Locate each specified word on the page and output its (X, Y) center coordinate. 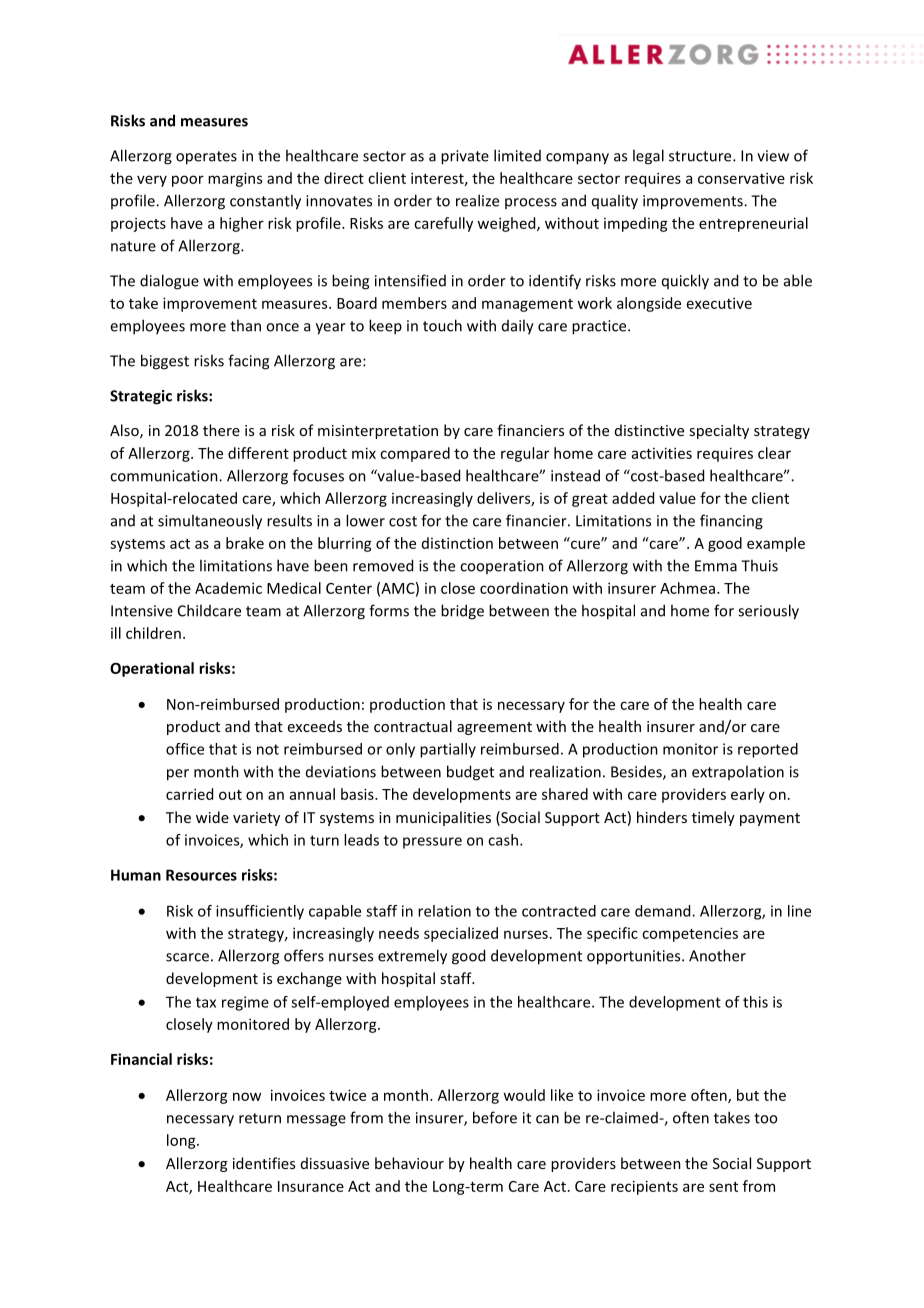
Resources (201, 875)
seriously (768, 612)
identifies (264, 1163)
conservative (741, 178)
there (221, 430)
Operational (152, 669)
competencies (690, 934)
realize (477, 200)
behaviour (409, 1163)
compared (415, 454)
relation (444, 911)
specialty (719, 431)
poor (188, 181)
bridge (462, 612)
